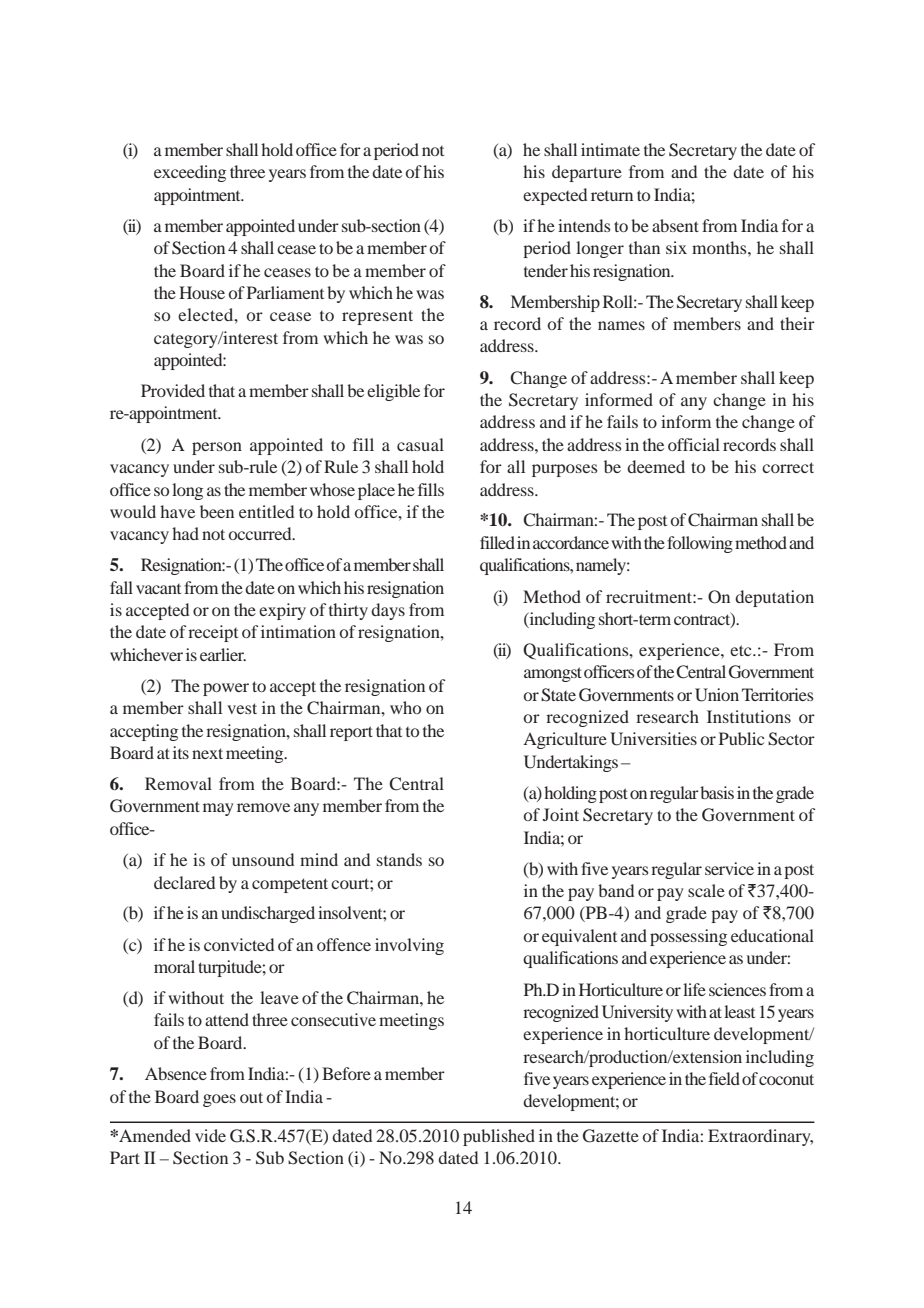  Describe the element at coordinates (217, 511) in the document. I see `been` at that location.
